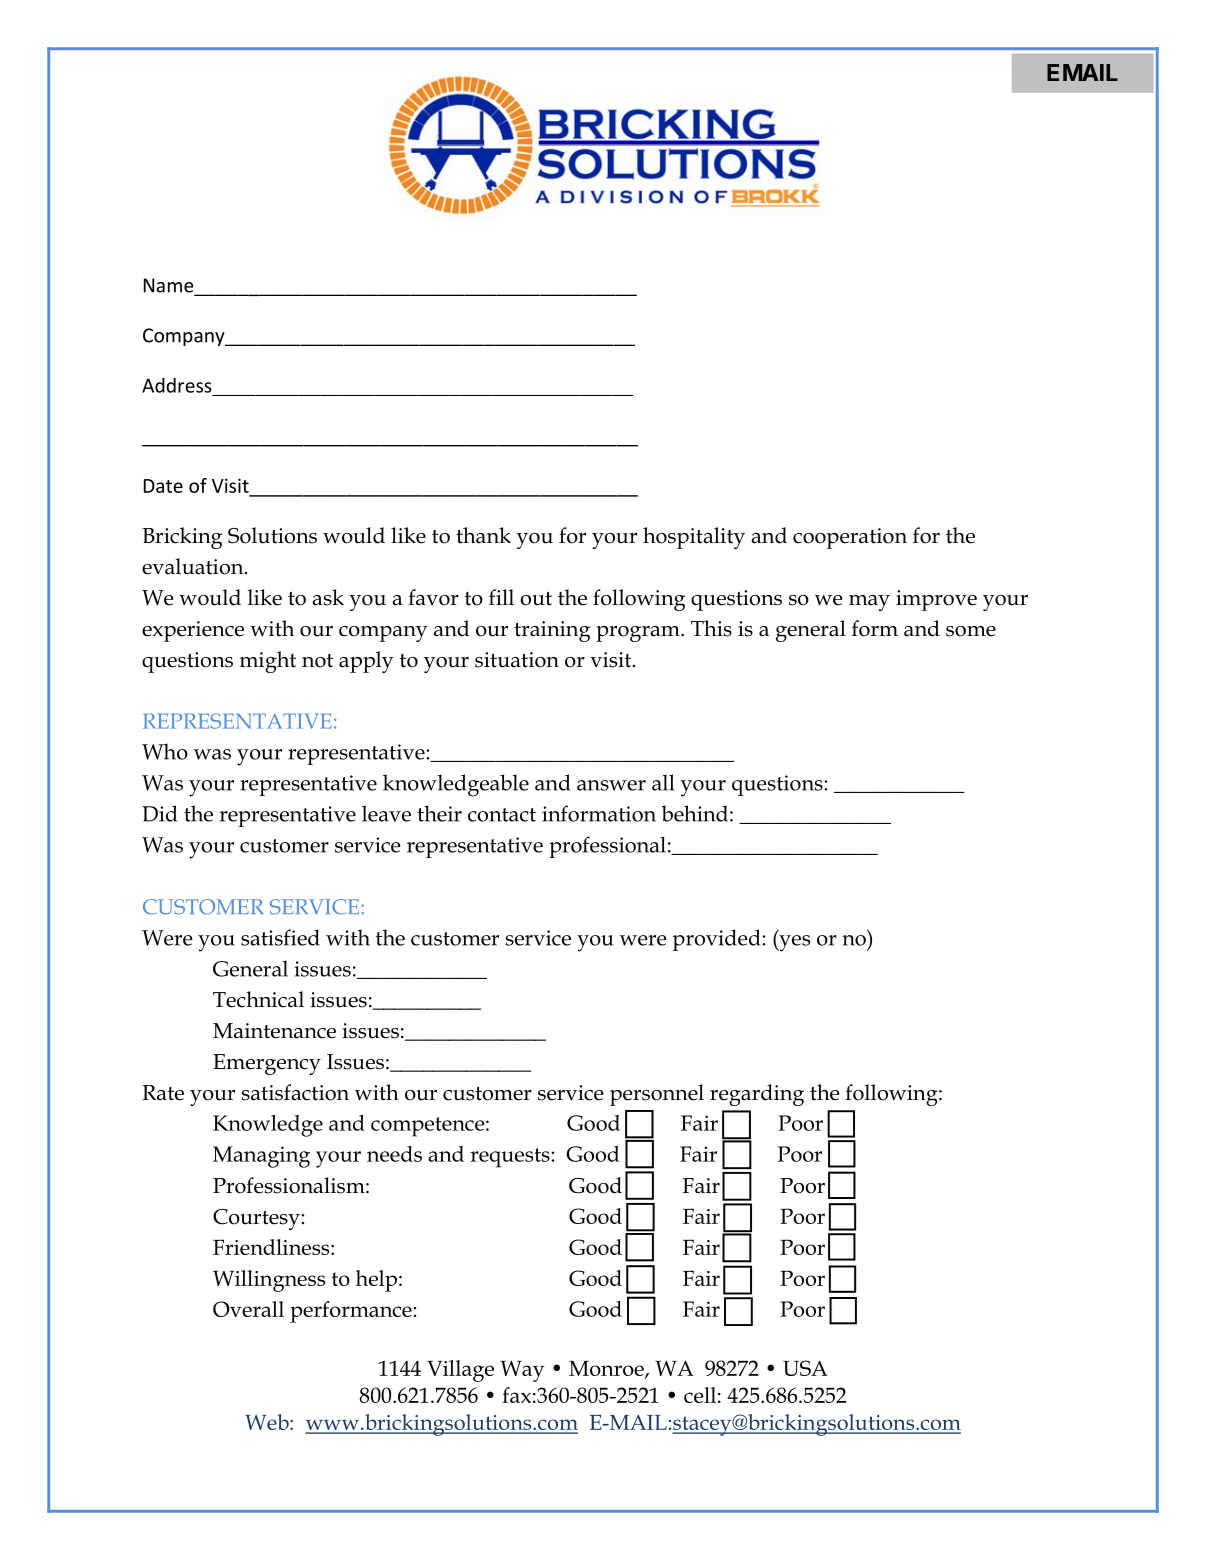  What do you see at coordinates (248, 1309) in the page?
I see `Overall` at bounding box center [248, 1309].
